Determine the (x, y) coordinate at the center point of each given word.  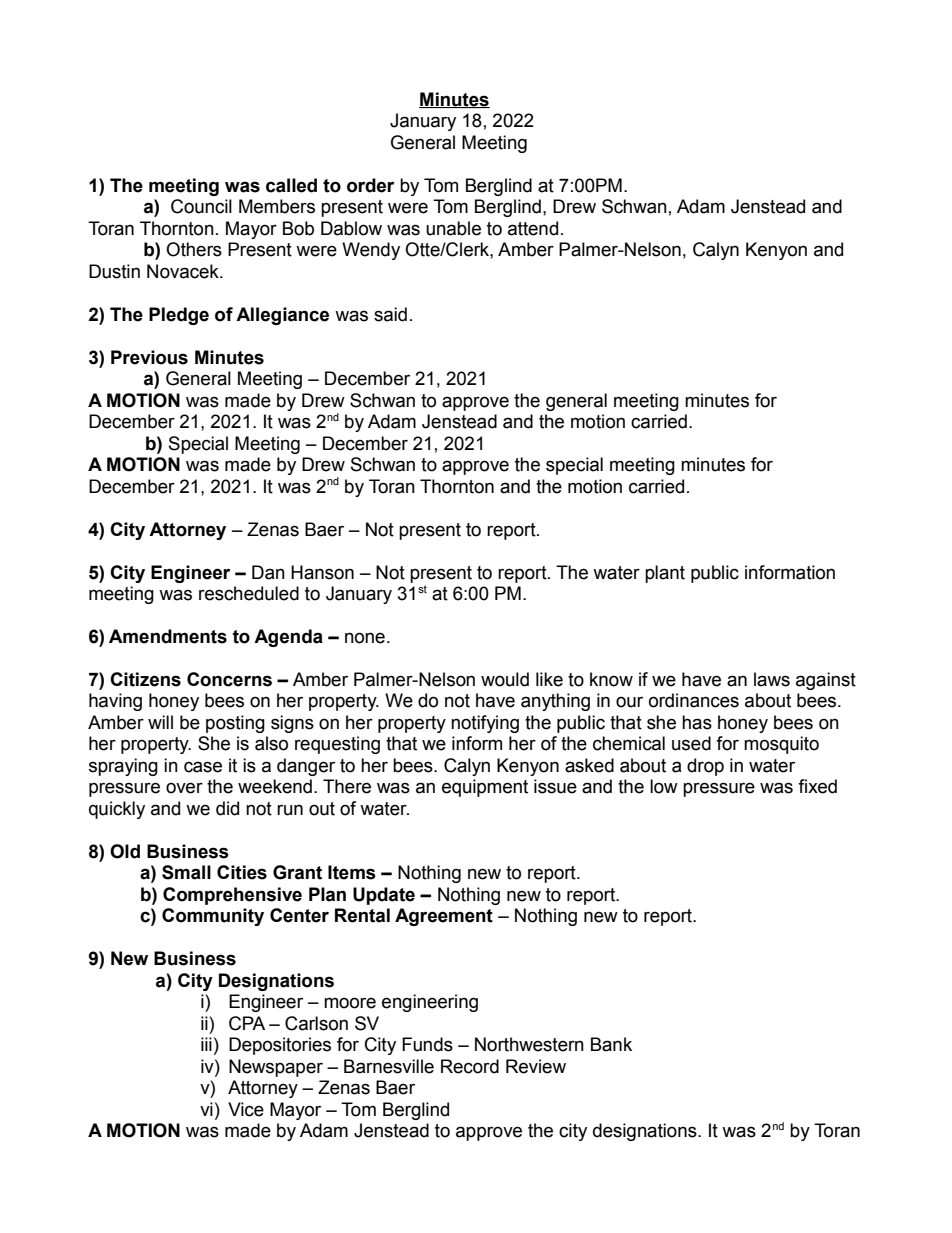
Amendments (168, 636)
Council (201, 206)
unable (453, 228)
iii (206, 1044)
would (505, 679)
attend (533, 228)
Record (470, 1066)
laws (772, 679)
